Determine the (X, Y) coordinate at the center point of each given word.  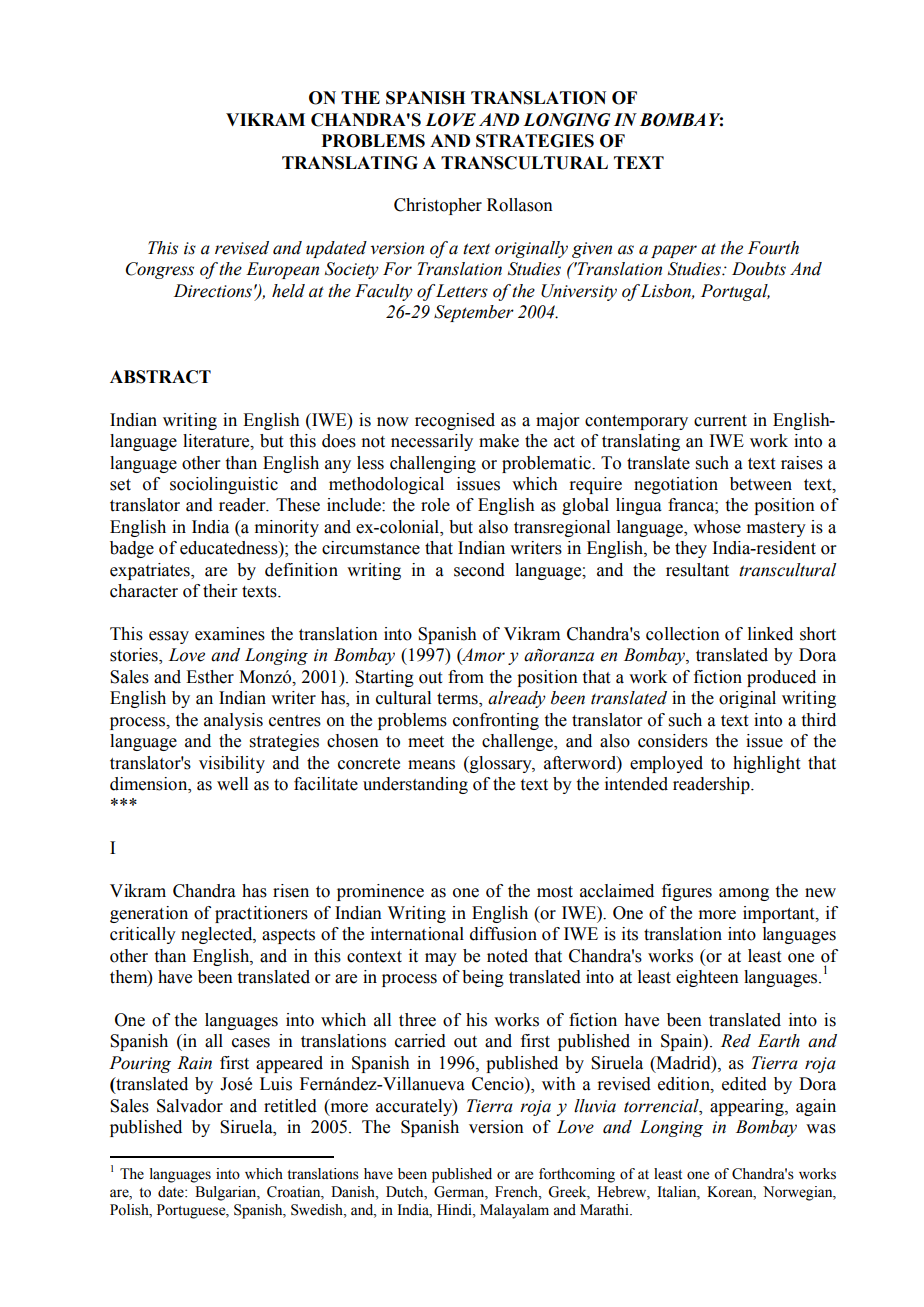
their (220, 591)
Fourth (773, 248)
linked (770, 634)
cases (251, 1043)
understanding (415, 785)
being (483, 978)
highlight (766, 764)
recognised (455, 421)
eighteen (707, 978)
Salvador (190, 1106)
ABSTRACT (160, 377)
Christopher (438, 206)
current (720, 421)
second (479, 570)
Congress (160, 270)
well (232, 784)
